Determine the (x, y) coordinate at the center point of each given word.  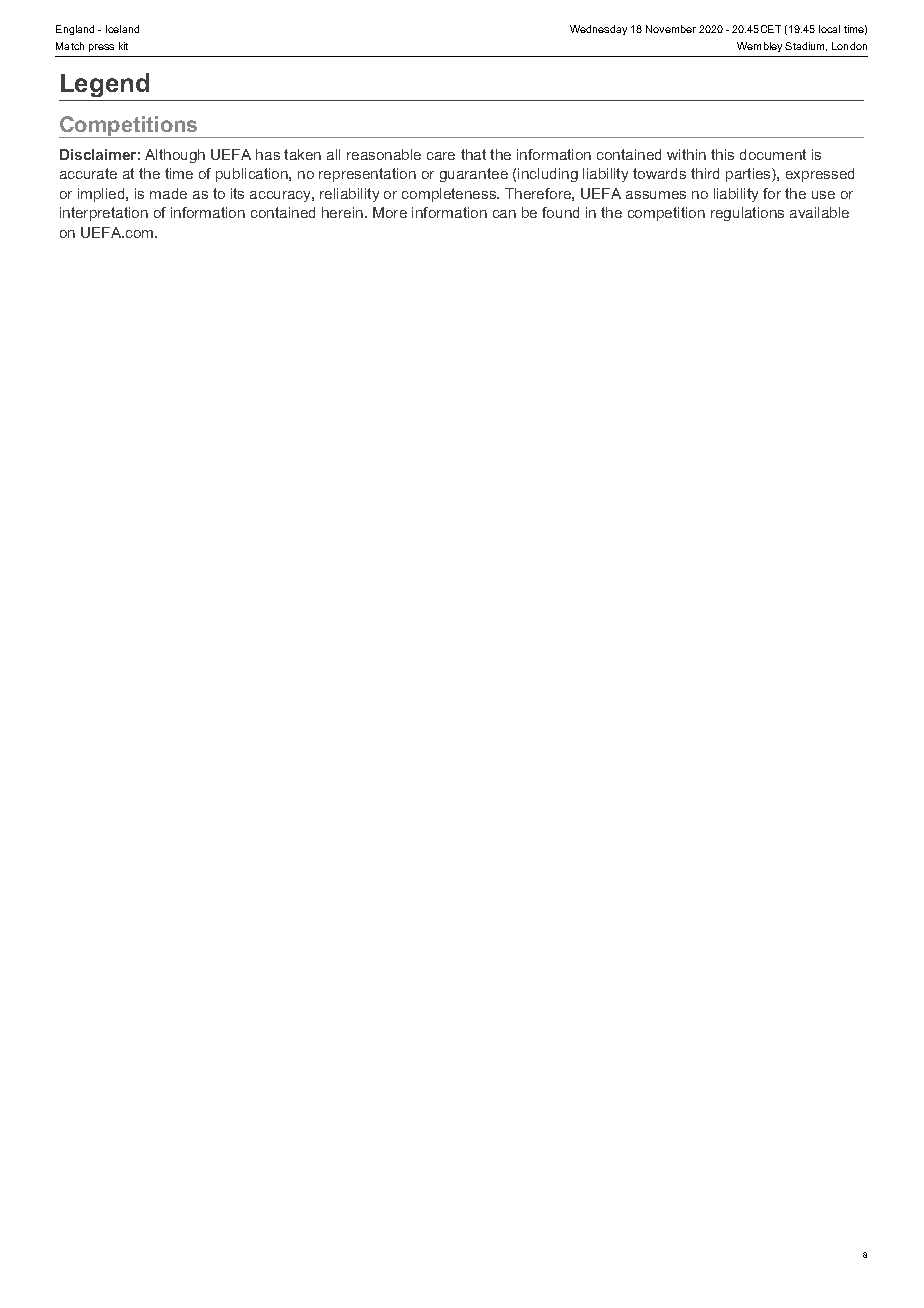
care (441, 156)
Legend (105, 85)
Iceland (122, 29)
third (705, 173)
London (849, 46)
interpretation (104, 214)
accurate (88, 173)
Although (175, 156)
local (829, 29)
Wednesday (598, 30)
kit (123, 46)
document (773, 154)
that (473, 154)
